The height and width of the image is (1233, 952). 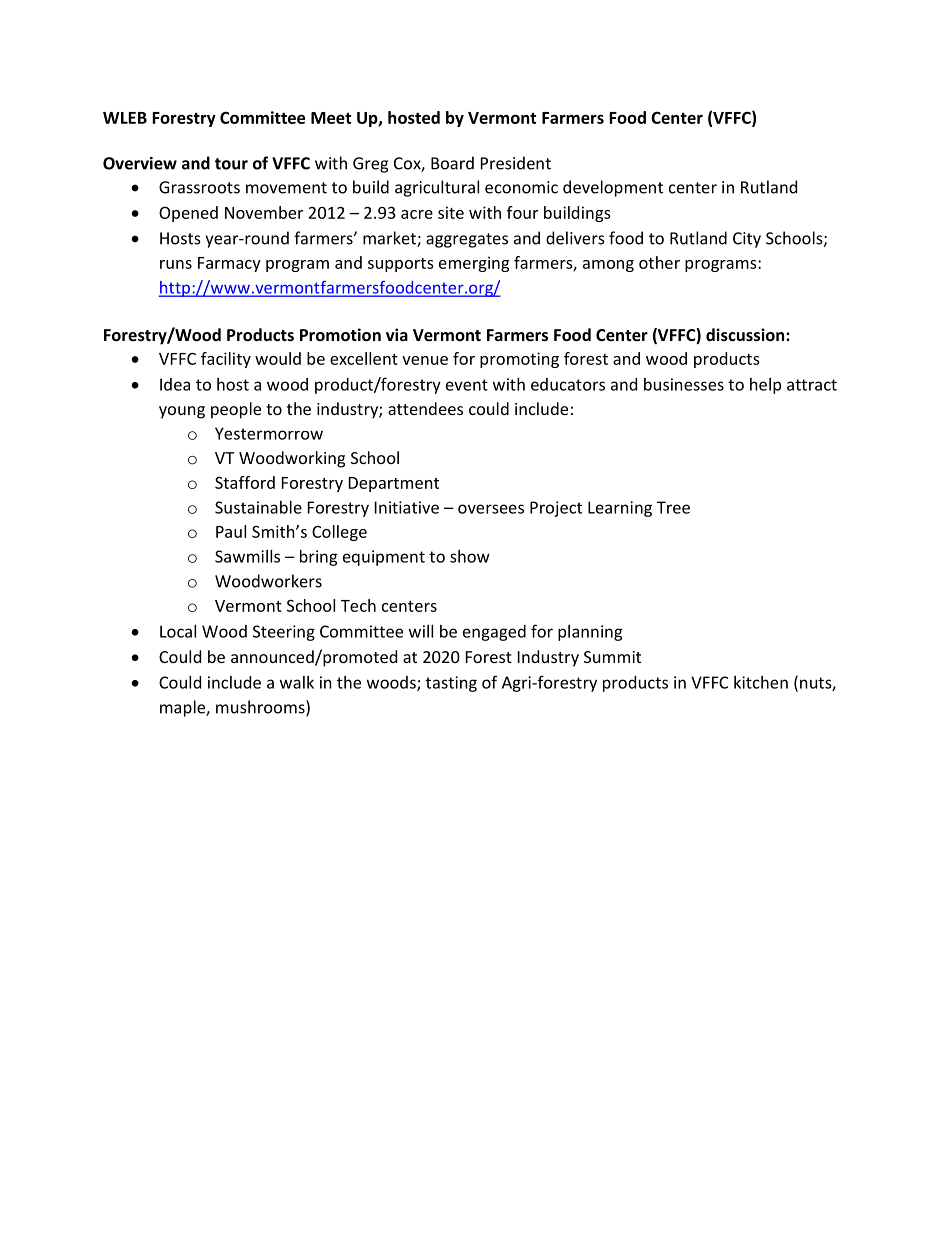 What do you see at coordinates (746, 334) in the image?
I see `discussion` at bounding box center [746, 334].
